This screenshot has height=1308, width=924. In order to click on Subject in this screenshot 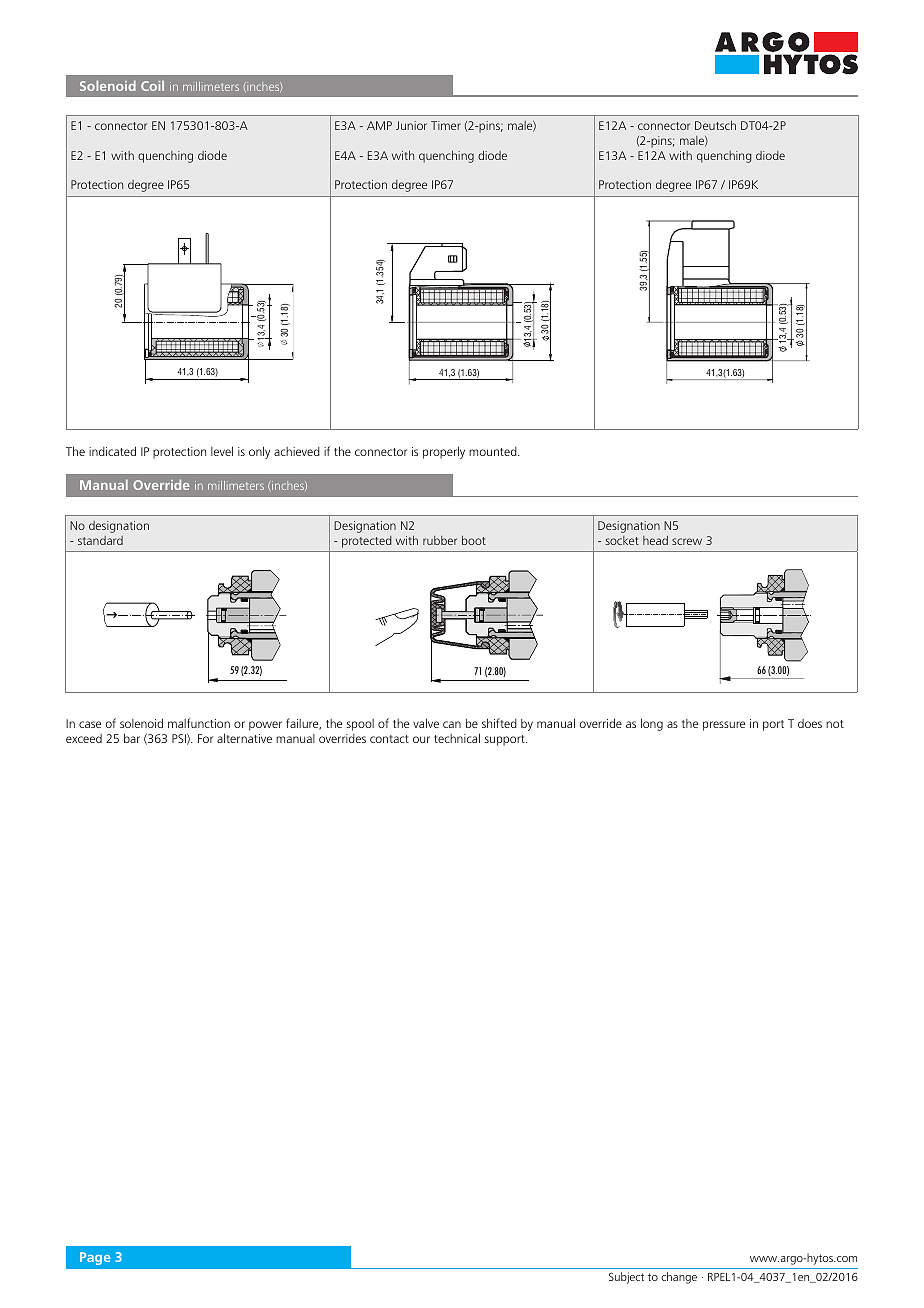, I will do `click(626, 1278)`.
